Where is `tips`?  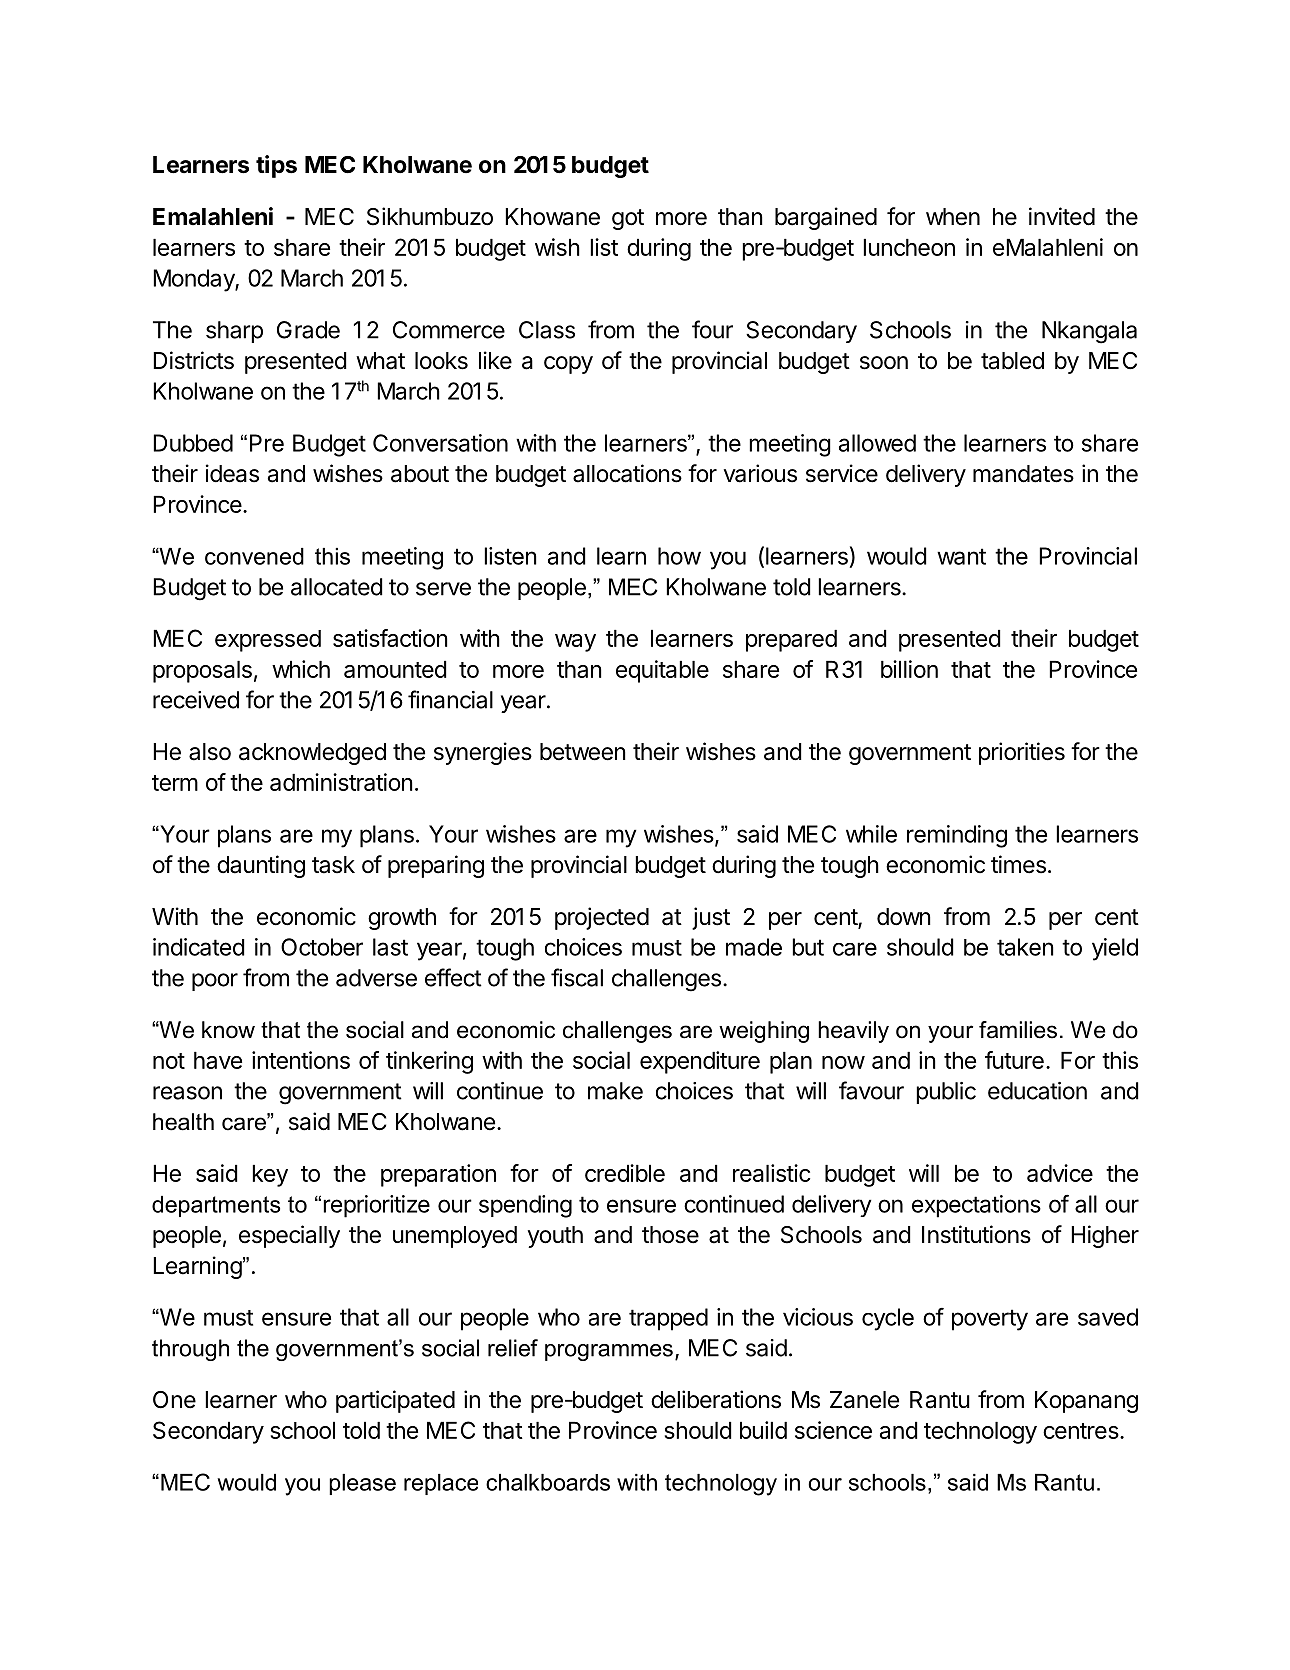
tips is located at coordinates (276, 166).
